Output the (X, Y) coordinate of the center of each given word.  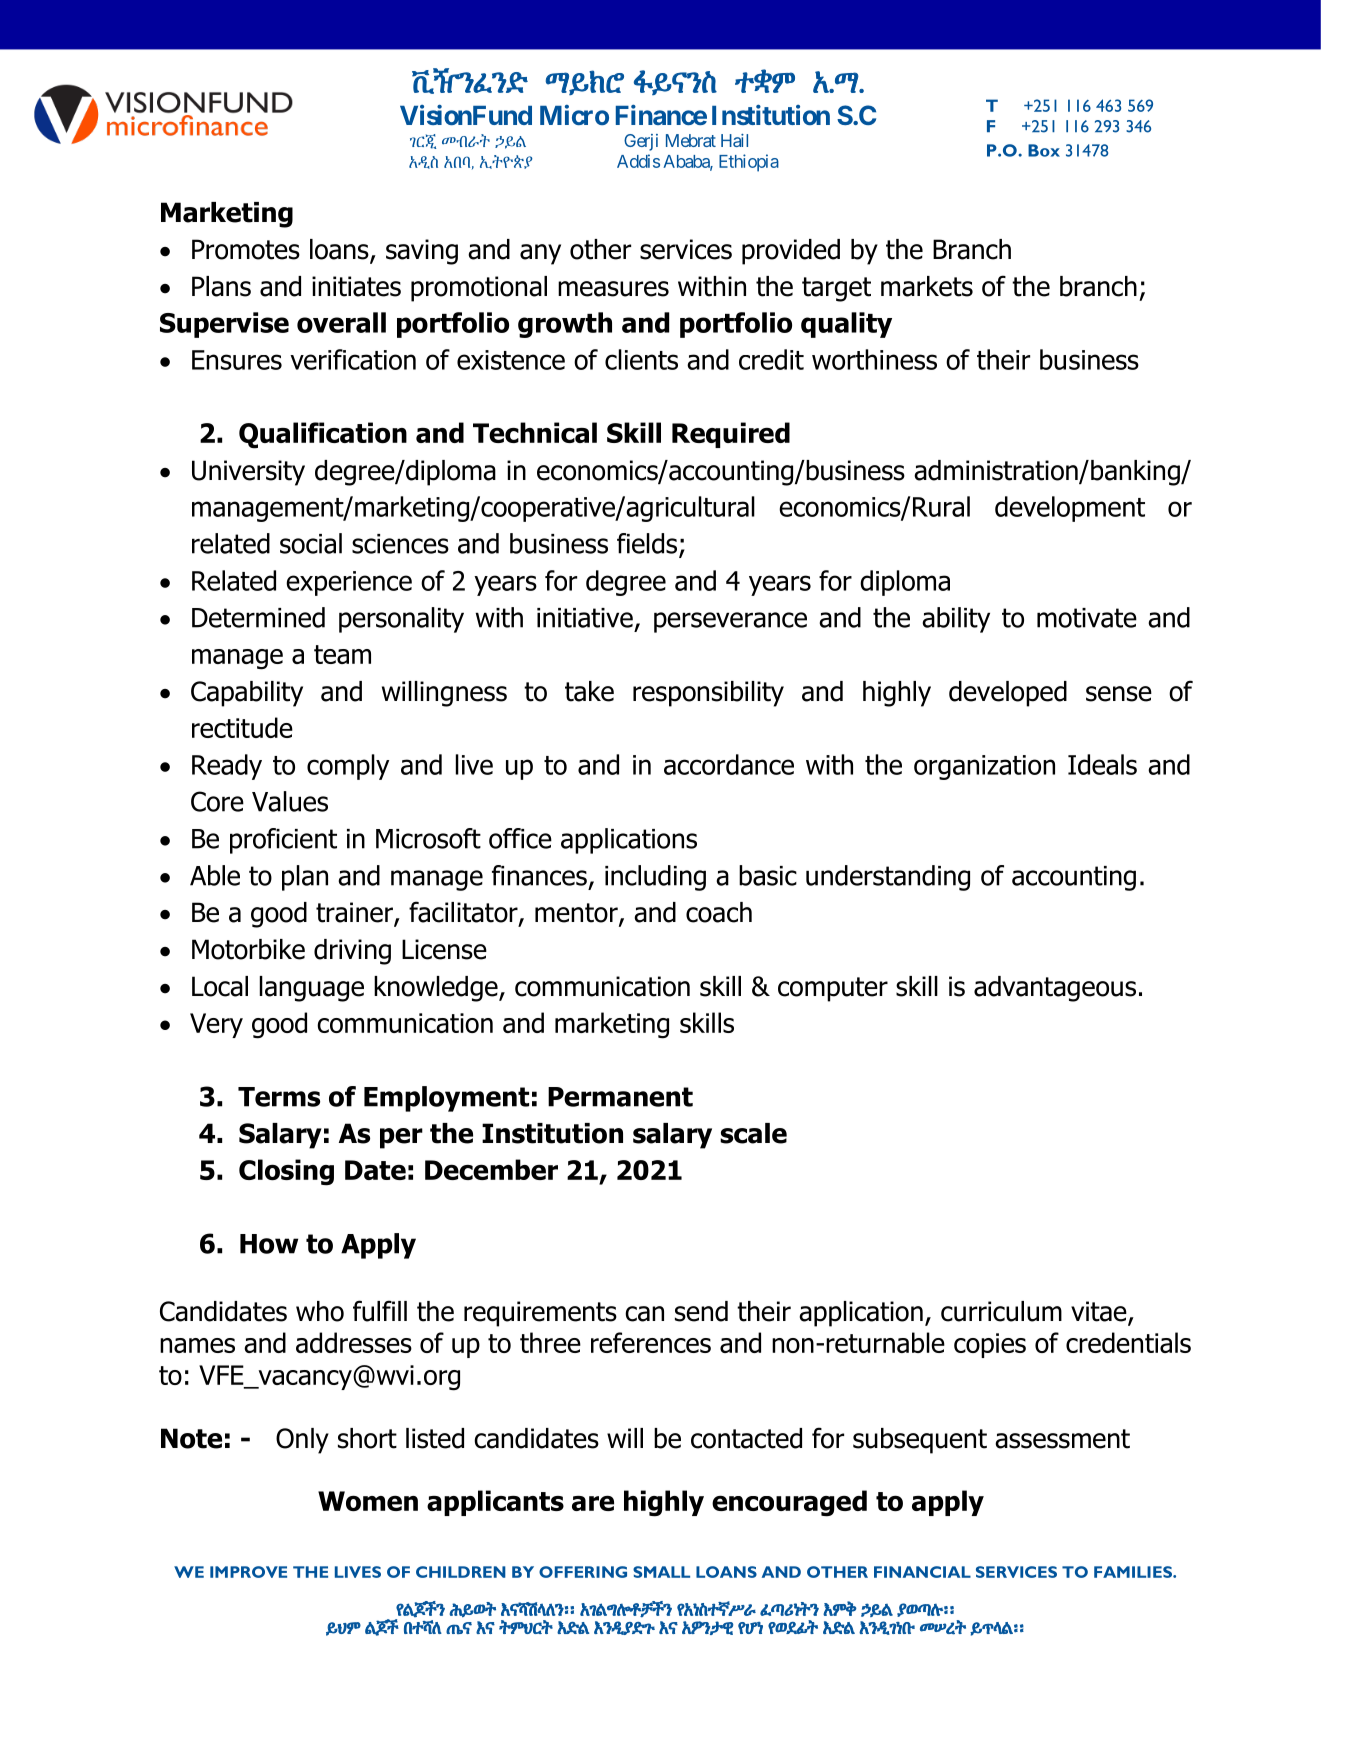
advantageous (1055, 989)
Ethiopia (749, 163)
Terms (279, 1097)
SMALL (661, 1572)
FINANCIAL (922, 1572)
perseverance (730, 622)
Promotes (246, 249)
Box (1044, 150)
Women (368, 1501)
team (342, 654)
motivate (1087, 618)
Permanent (620, 1097)
